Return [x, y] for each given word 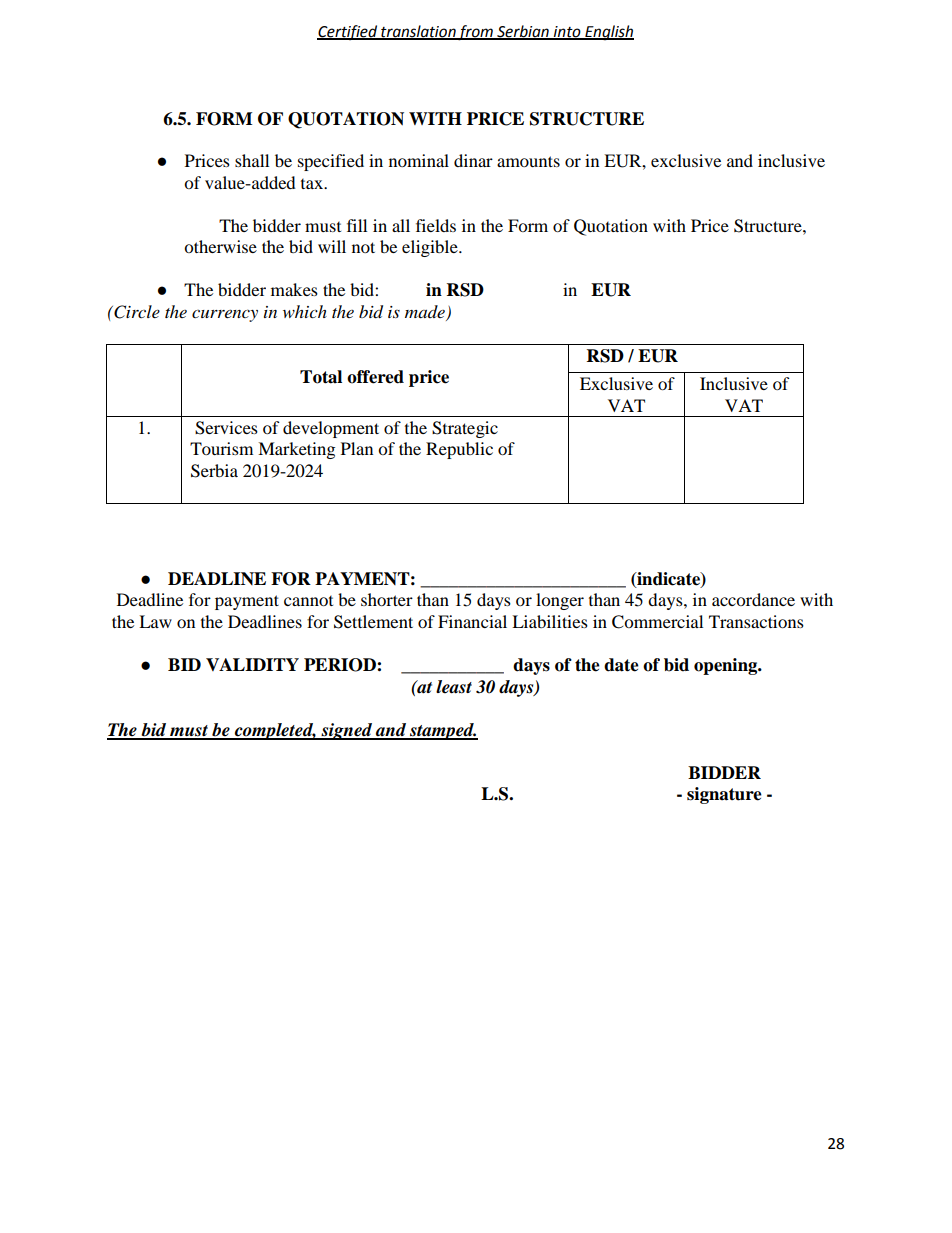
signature [724, 795]
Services [226, 428]
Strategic [465, 429]
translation [418, 32]
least [454, 687]
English [608, 33]
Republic [459, 450]
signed [347, 731]
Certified [348, 32]
